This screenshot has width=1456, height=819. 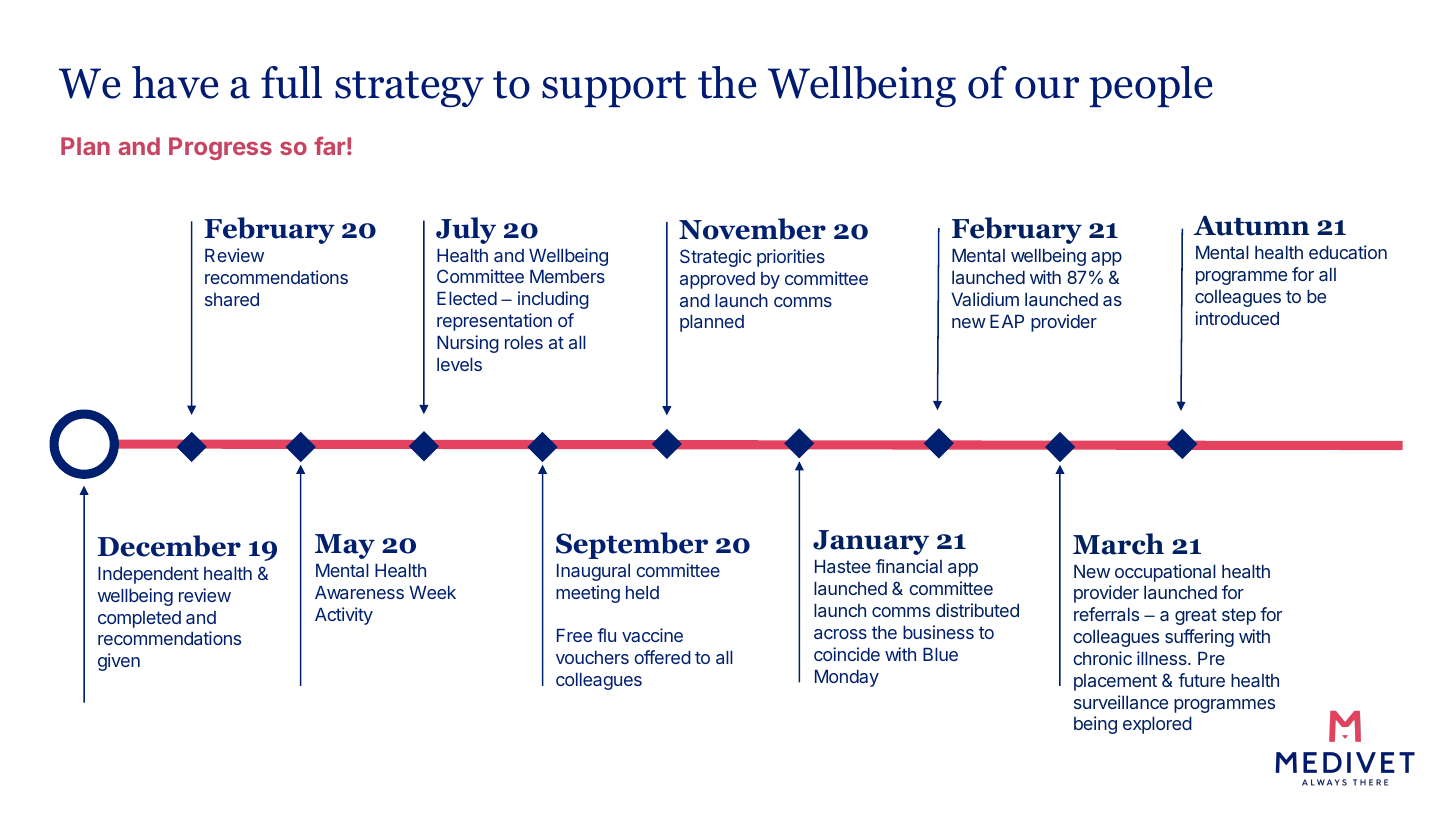 What do you see at coordinates (1237, 318) in the screenshot?
I see `introduced` at bounding box center [1237, 318].
